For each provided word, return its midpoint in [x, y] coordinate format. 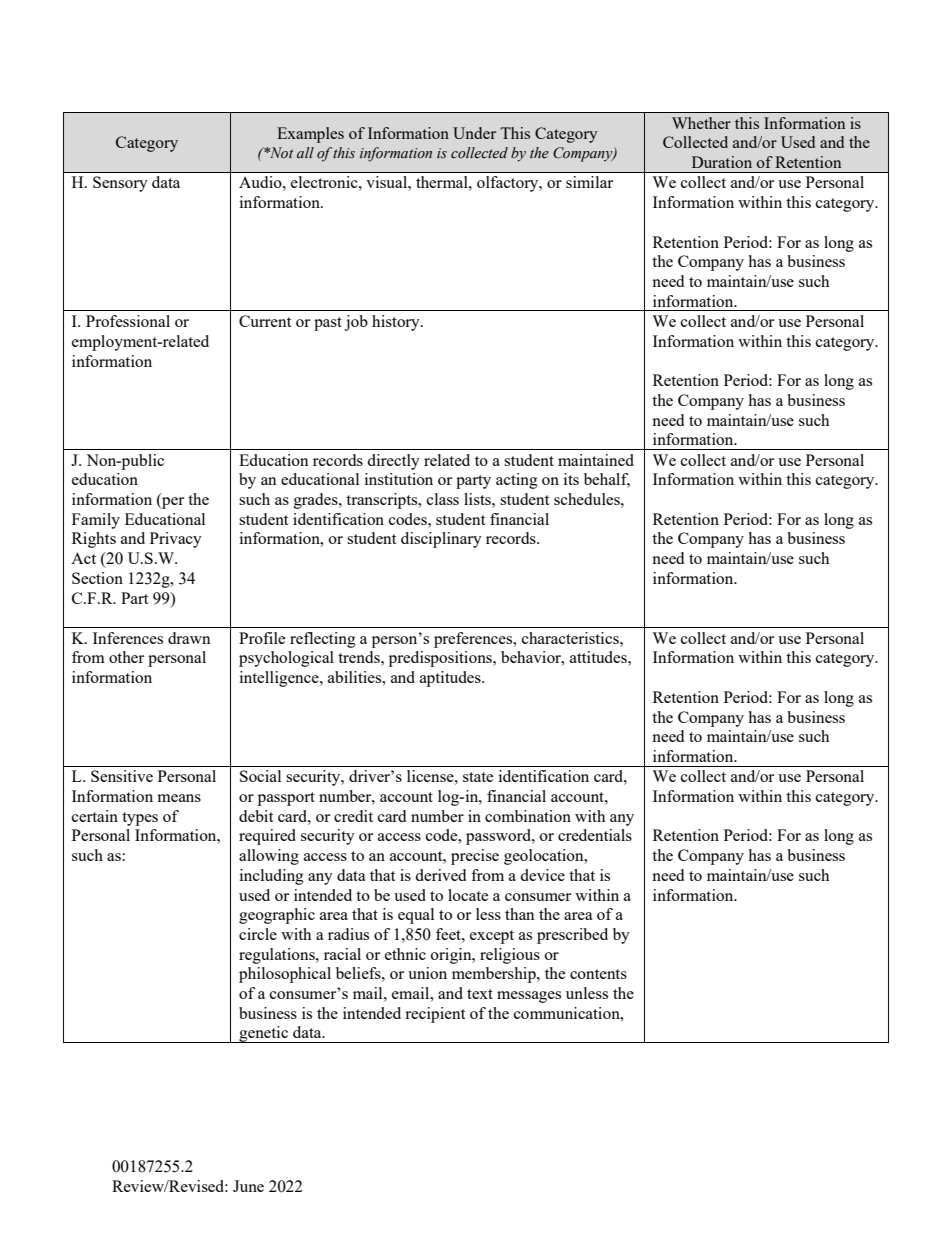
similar [589, 182]
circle [258, 934]
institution [399, 479]
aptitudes [451, 679]
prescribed [572, 936]
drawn [189, 638]
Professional [128, 321]
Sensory [120, 184]
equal [416, 916]
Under [474, 133]
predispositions [441, 659]
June [248, 1186]
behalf [607, 480]
